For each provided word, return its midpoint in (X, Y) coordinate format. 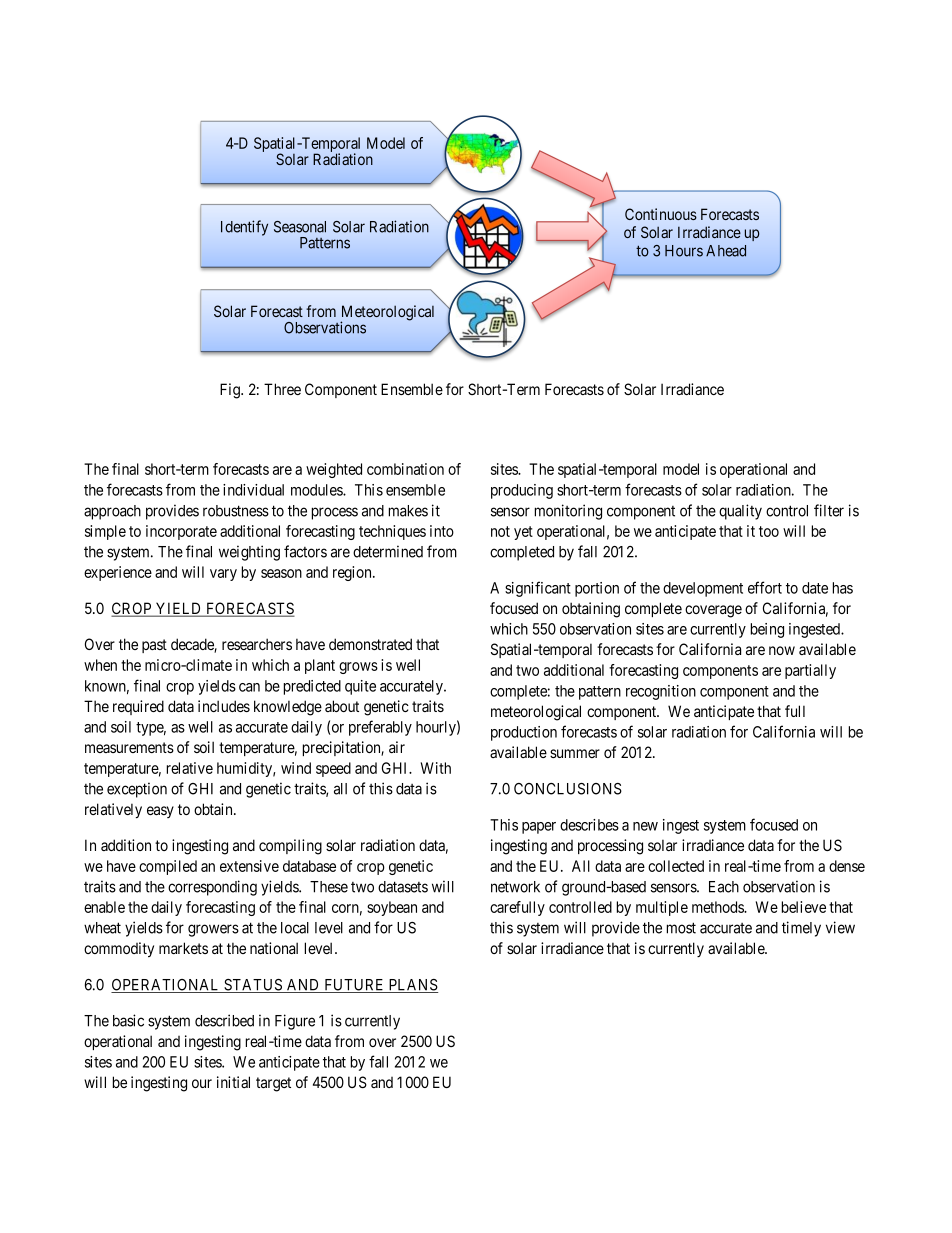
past (154, 646)
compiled (168, 867)
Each (724, 887)
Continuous (661, 214)
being (767, 630)
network (515, 887)
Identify (244, 228)
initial (233, 1082)
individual (253, 490)
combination (405, 469)
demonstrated (370, 644)
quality (740, 512)
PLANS (412, 986)
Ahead (726, 251)
